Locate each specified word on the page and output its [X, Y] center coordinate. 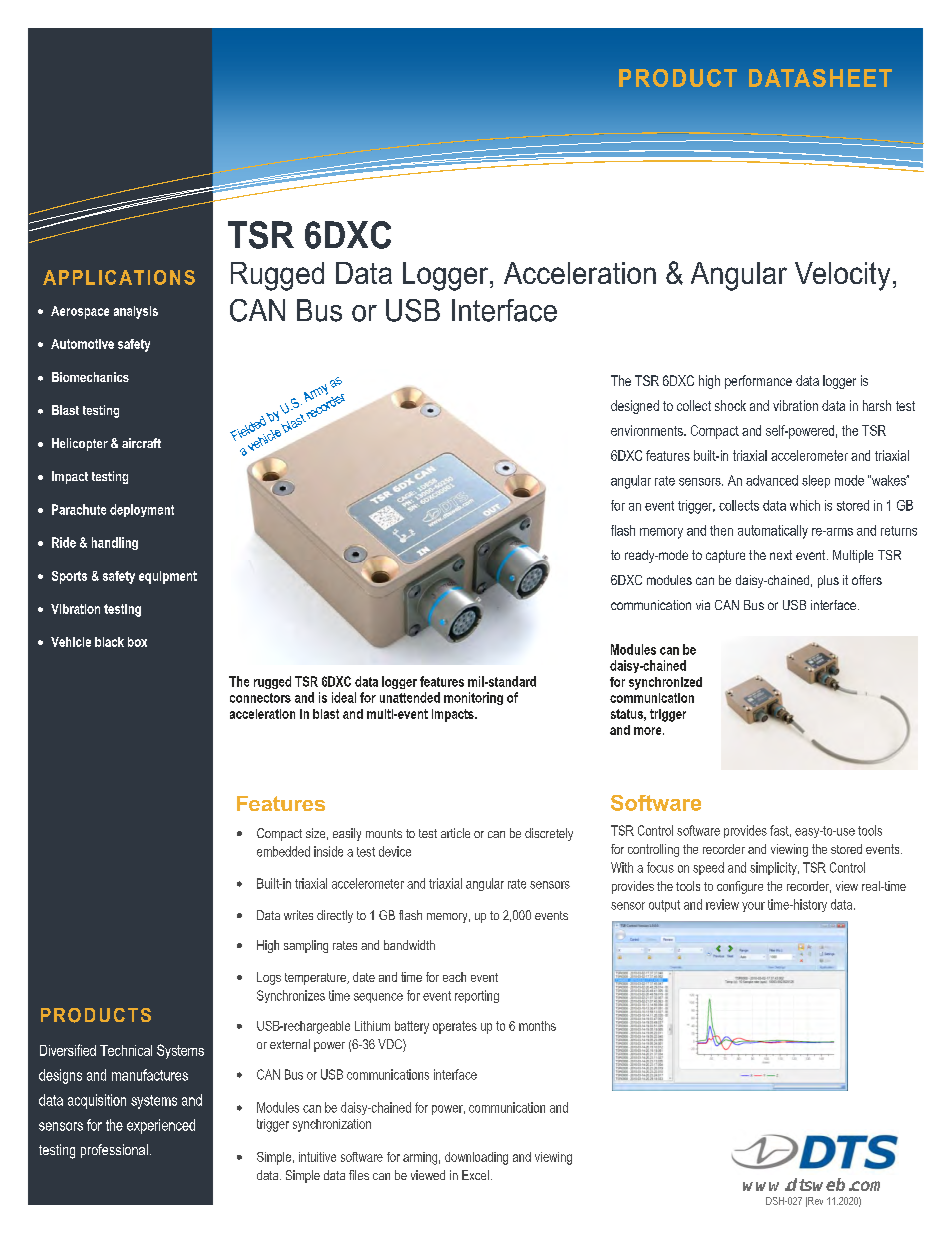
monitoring [473, 698]
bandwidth [409, 945]
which [805, 505]
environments [648, 430]
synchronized [665, 683]
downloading [476, 1158]
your [753, 907]
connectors [260, 698]
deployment [142, 510]
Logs [269, 978]
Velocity [842, 276]
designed [635, 407]
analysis [136, 312]
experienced [161, 1126]
